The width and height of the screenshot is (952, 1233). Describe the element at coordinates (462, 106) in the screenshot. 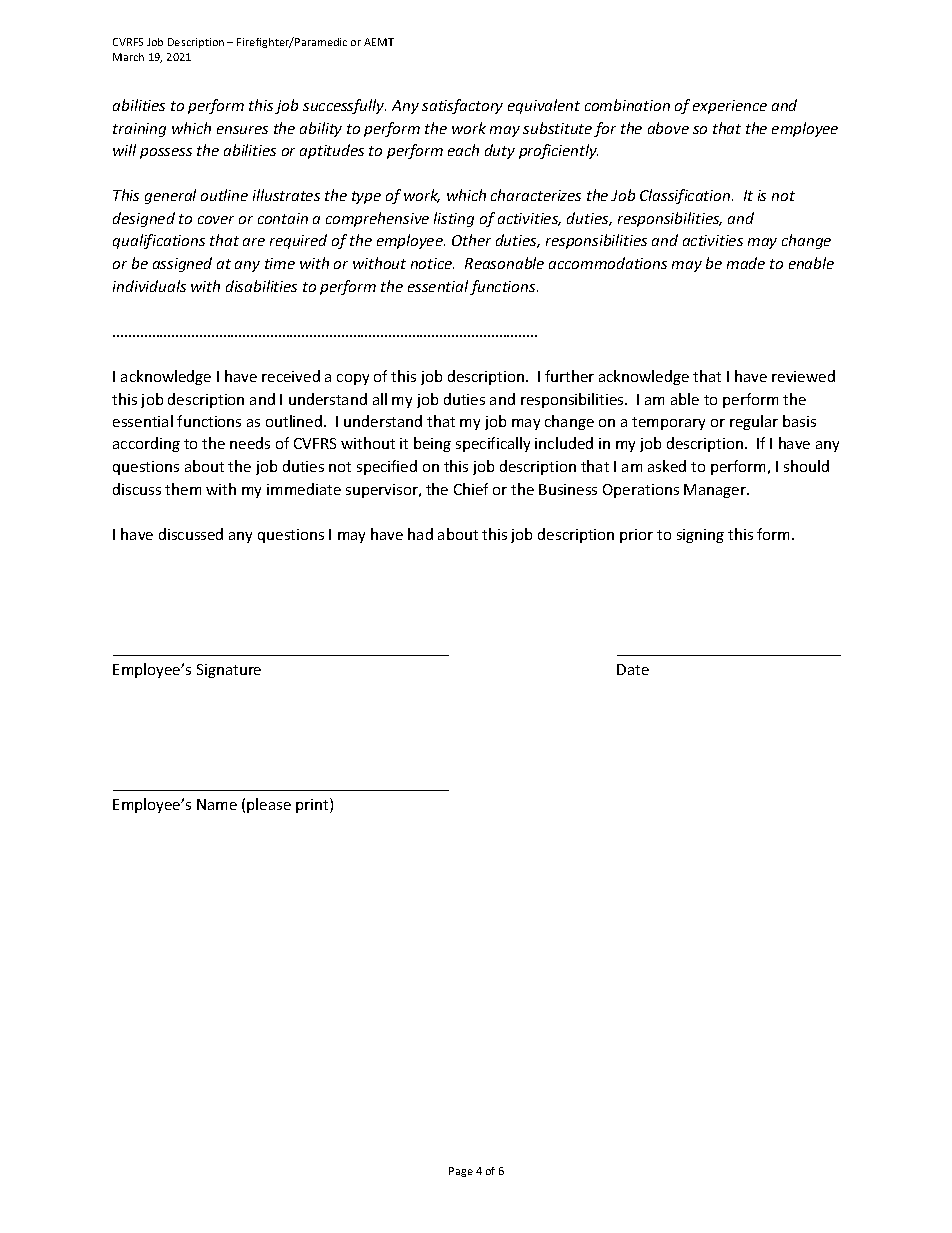

I see `satisfactory` at that location.
